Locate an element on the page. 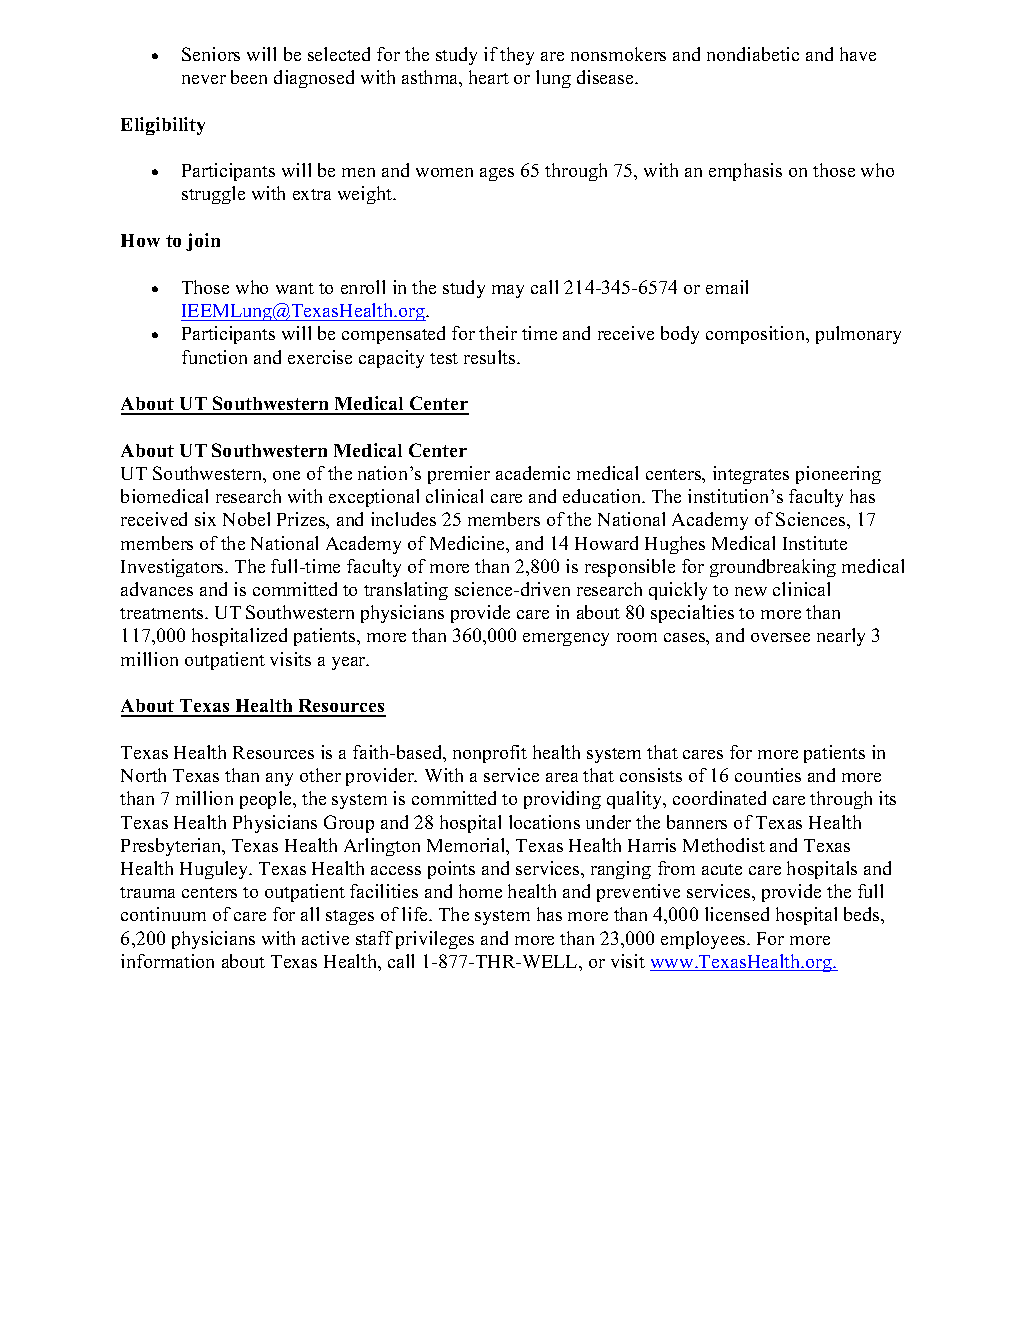 This image has height=1331, width=1028. have is located at coordinates (858, 54).
